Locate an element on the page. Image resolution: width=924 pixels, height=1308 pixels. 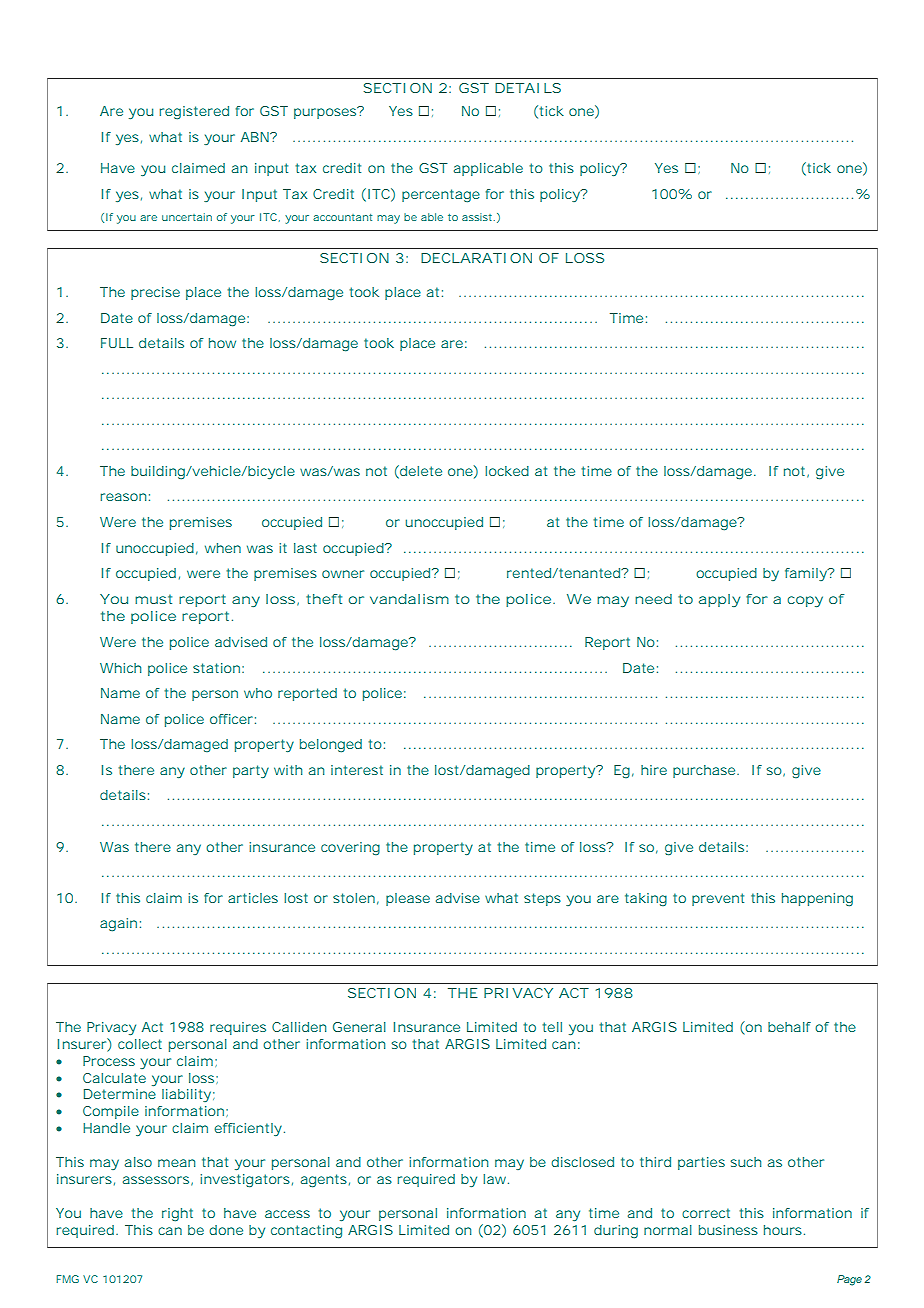
steps is located at coordinates (542, 899).
